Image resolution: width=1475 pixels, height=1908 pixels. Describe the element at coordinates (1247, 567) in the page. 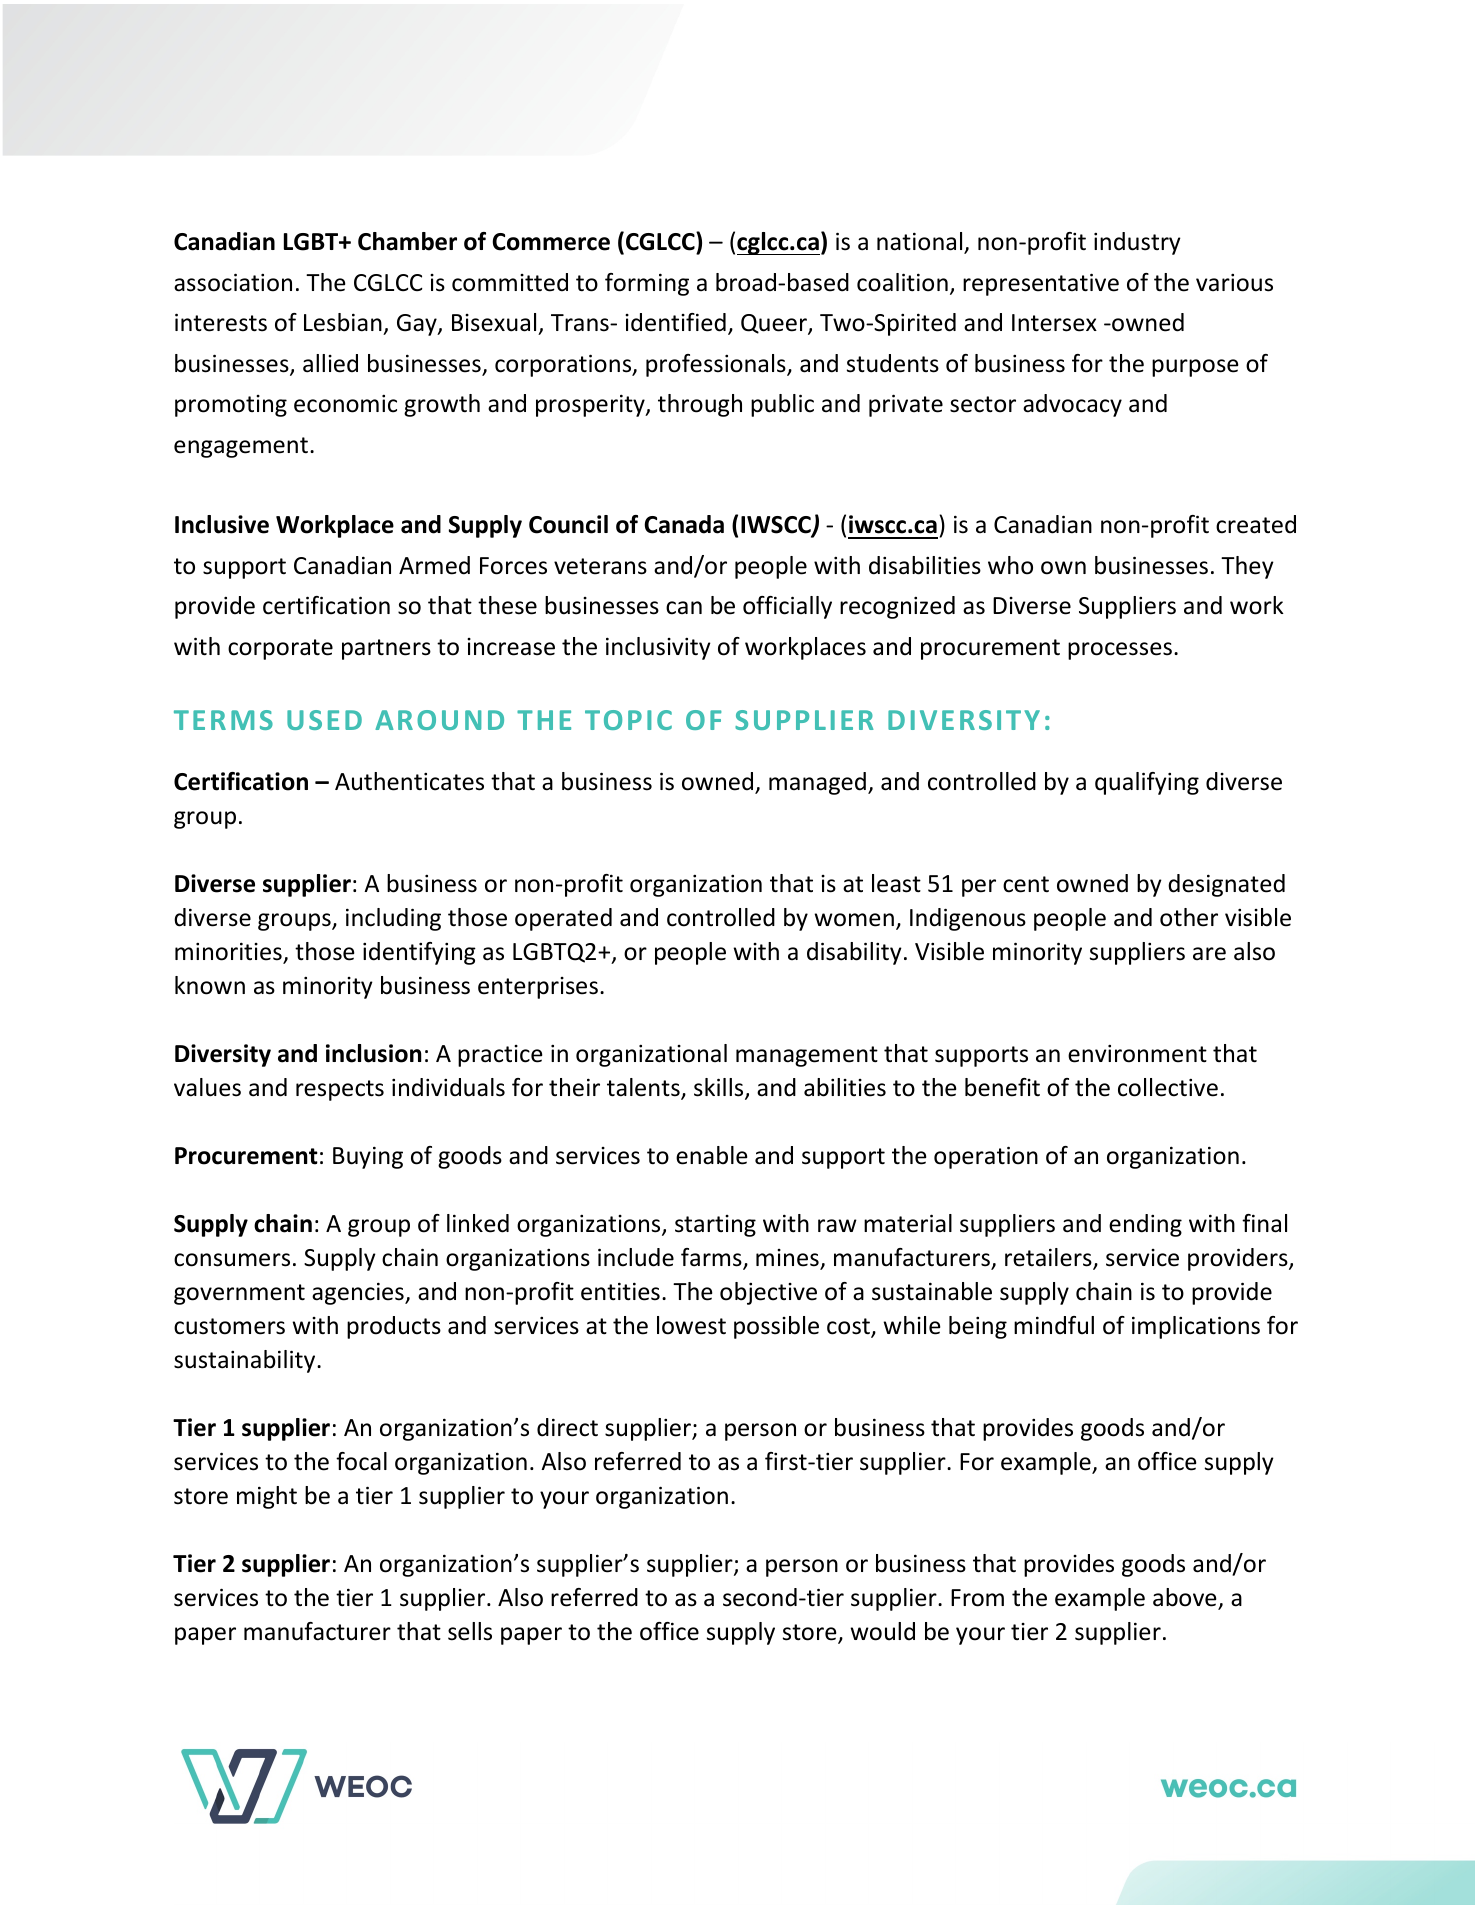

I see `They` at that location.
